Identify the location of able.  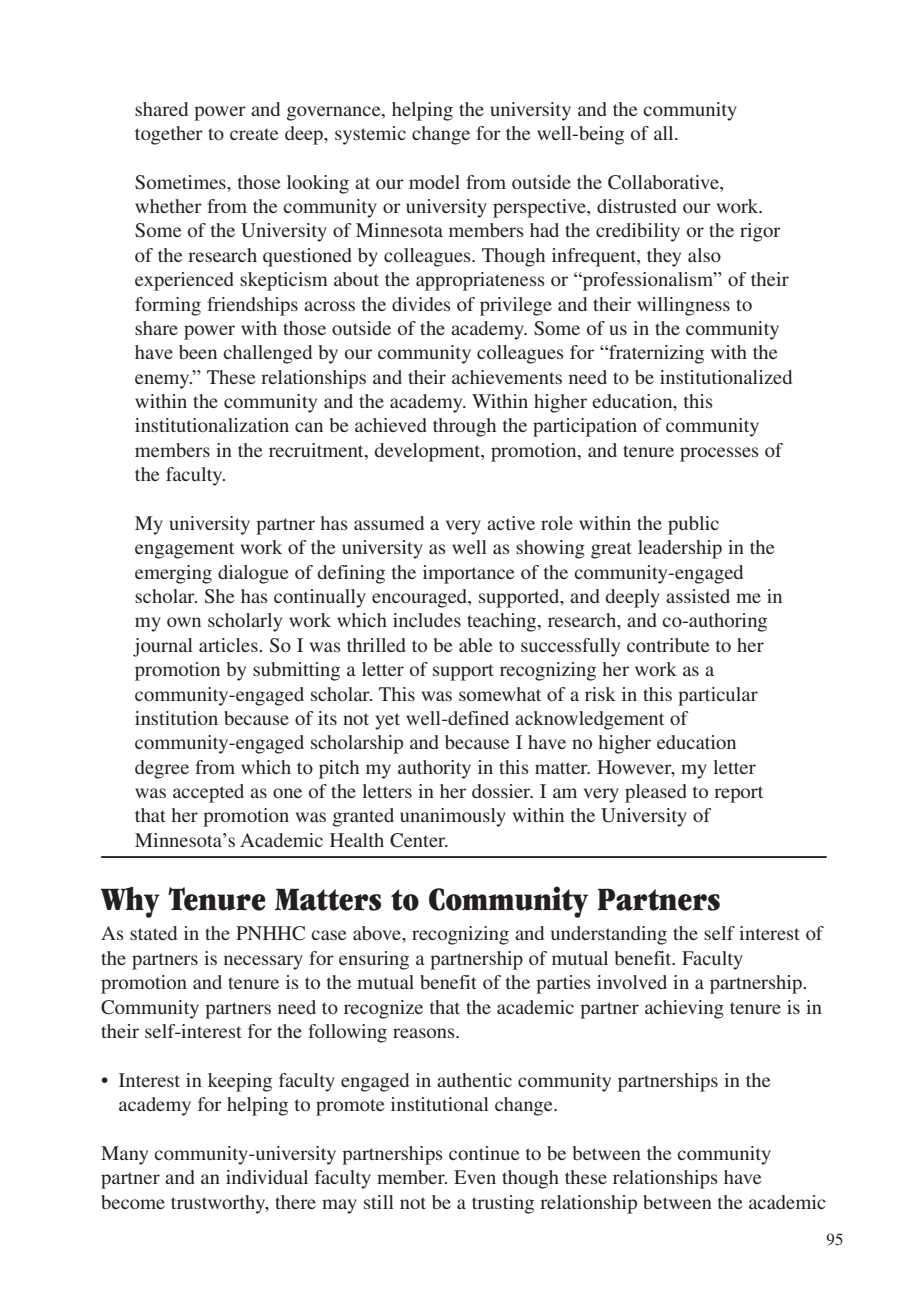
(475, 645).
